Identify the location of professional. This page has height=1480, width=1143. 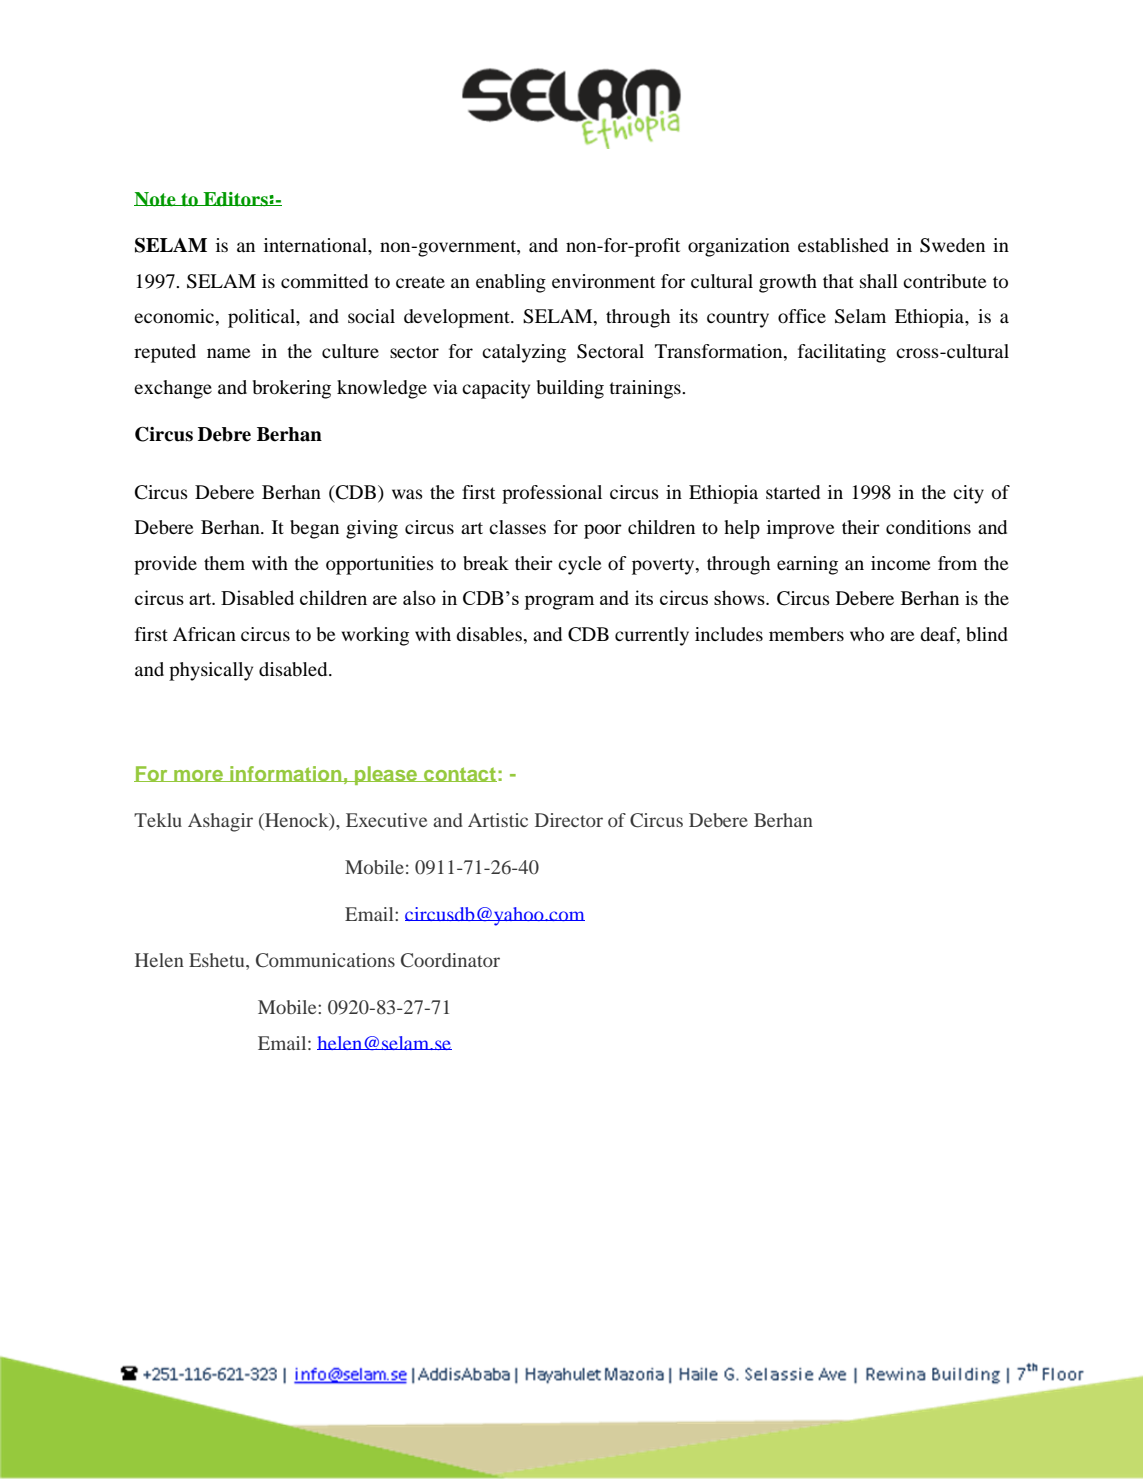
(552, 494).
